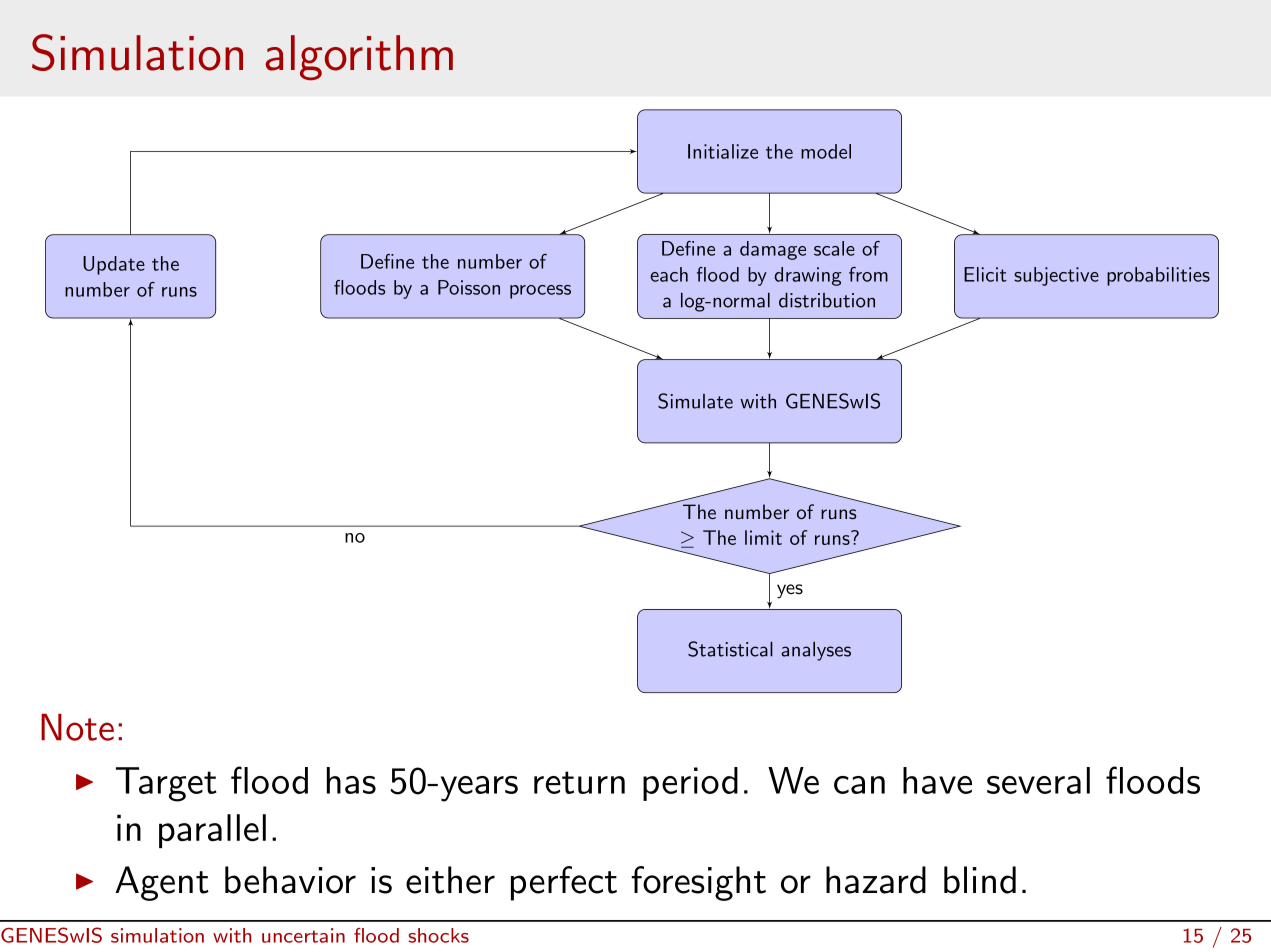 The width and height of the document is (1271, 952). I want to click on model, so click(826, 151).
